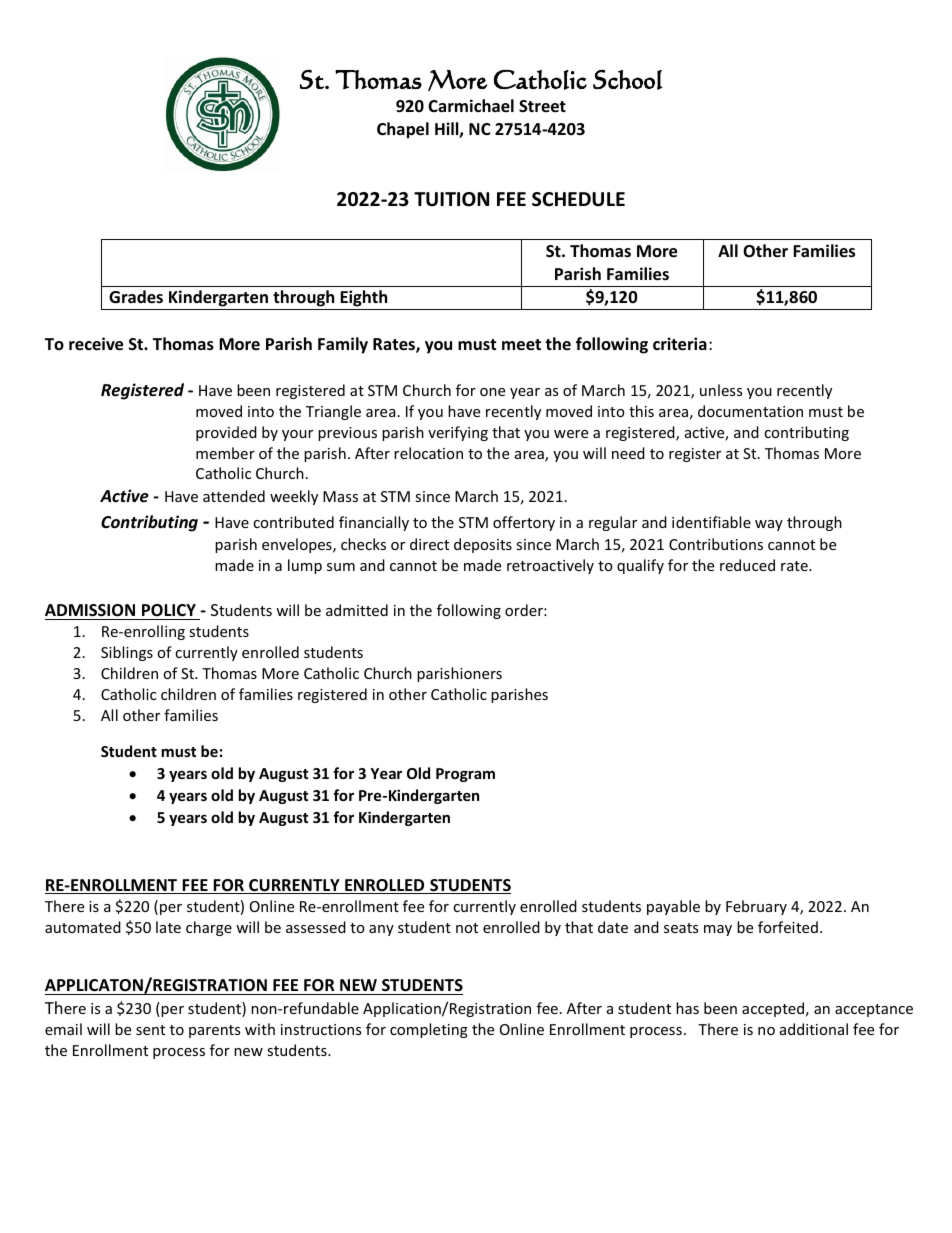 This document has width=952, height=1233. What do you see at coordinates (542, 106) in the document?
I see `Street` at bounding box center [542, 106].
